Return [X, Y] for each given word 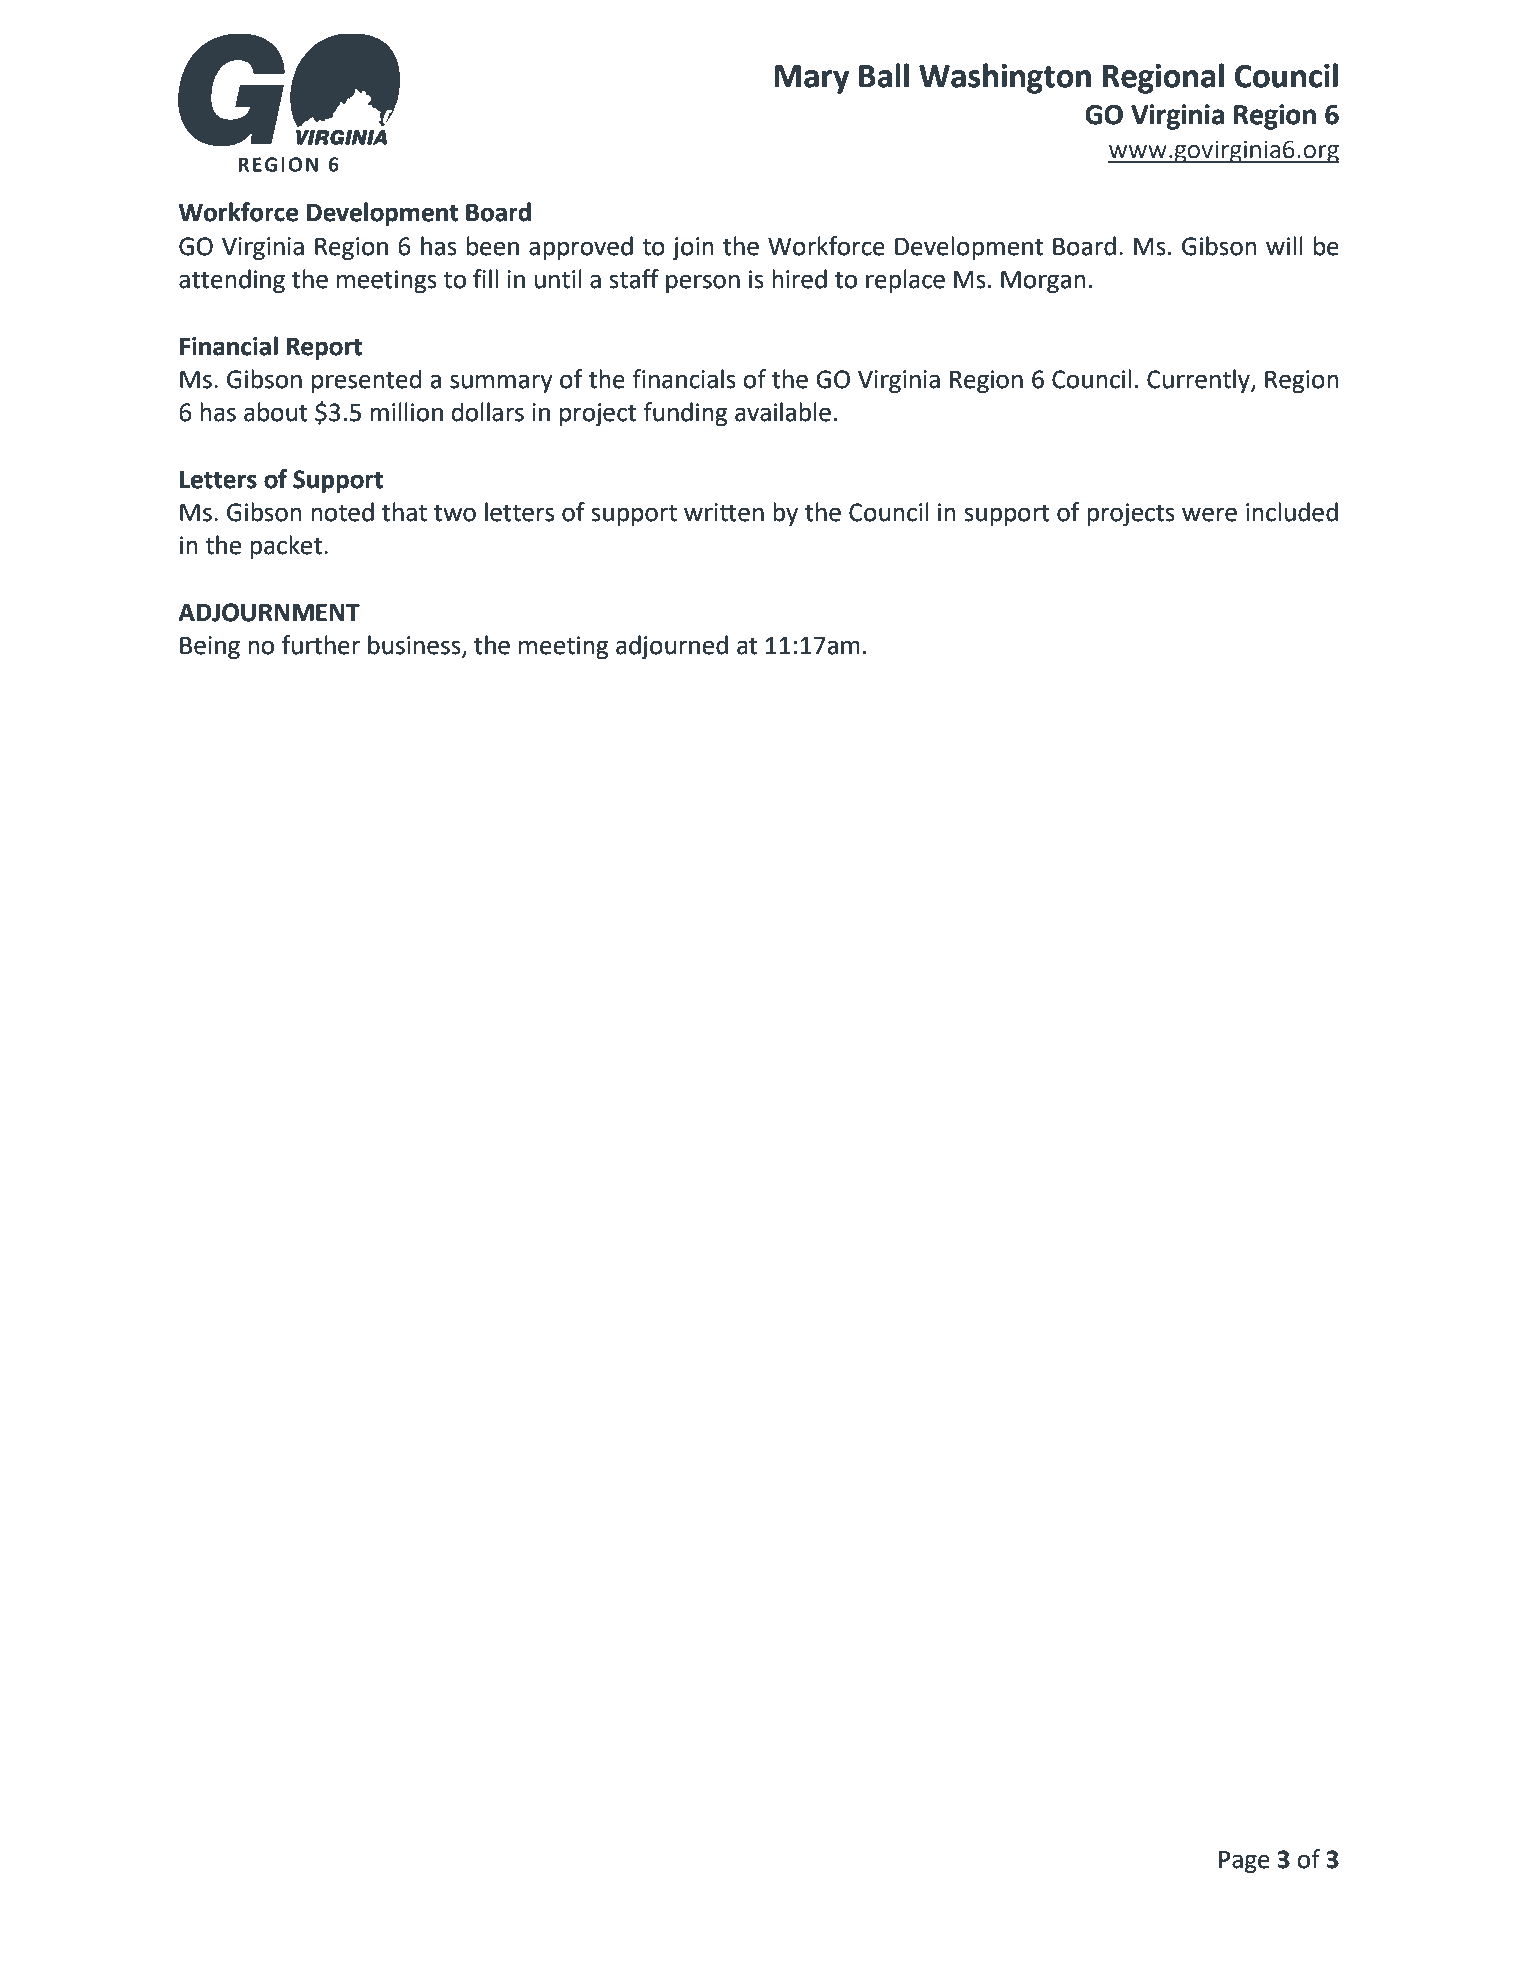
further [321, 645]
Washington [1005, 78]
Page [1244, 1862]
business [415, 646]
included [1292, 512]
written [724, 512]
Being [210, 647]
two [455, 513]
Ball [884, 75]
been [493, 246]
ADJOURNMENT [269, 612]
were [1209, 514]
